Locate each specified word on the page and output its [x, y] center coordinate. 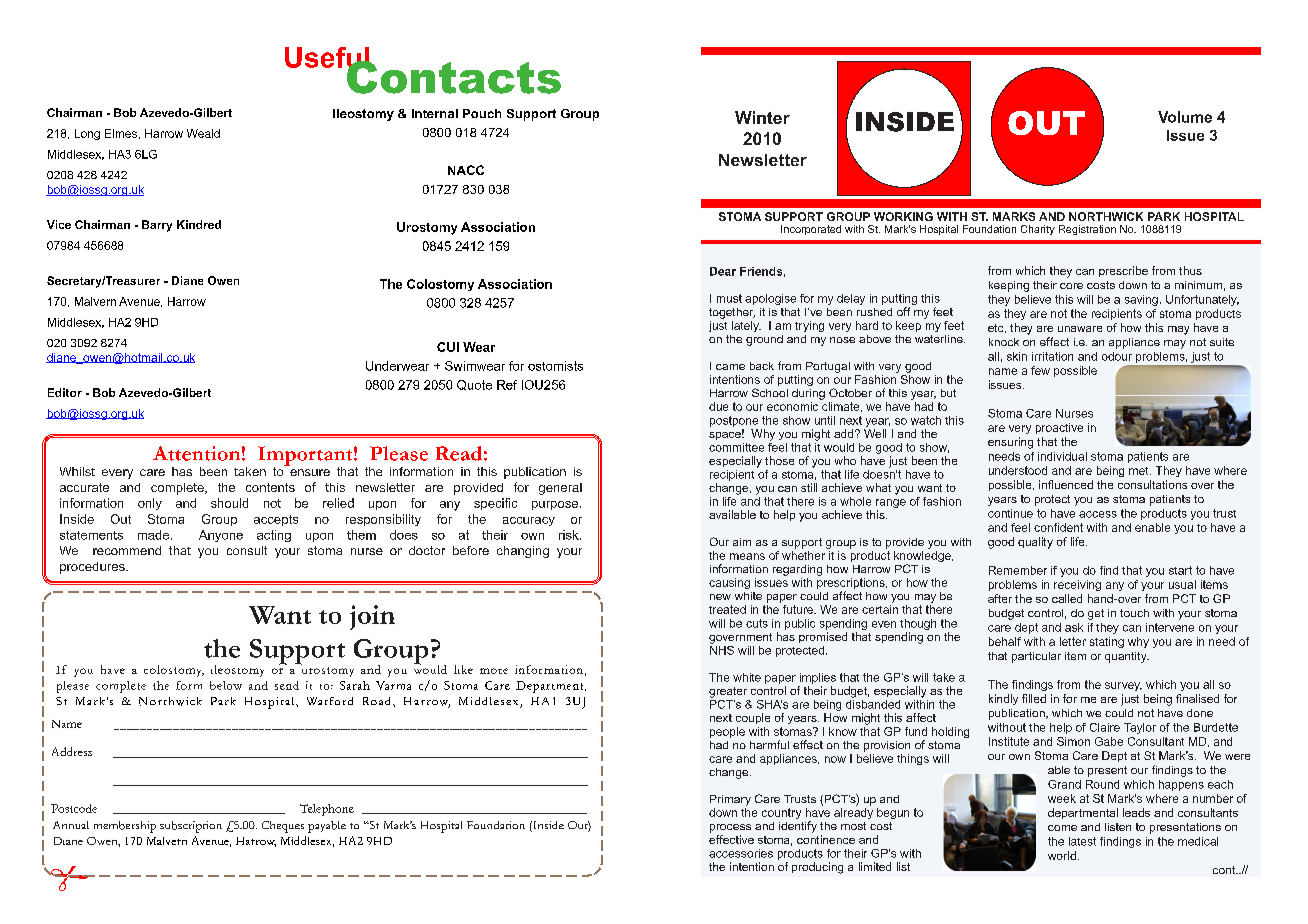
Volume [1185, 117]
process [730, 828]
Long [87, 134]
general [560, 489]
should [229, 503]
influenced [1066, 484]
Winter [762, 117]
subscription [191, 827]
